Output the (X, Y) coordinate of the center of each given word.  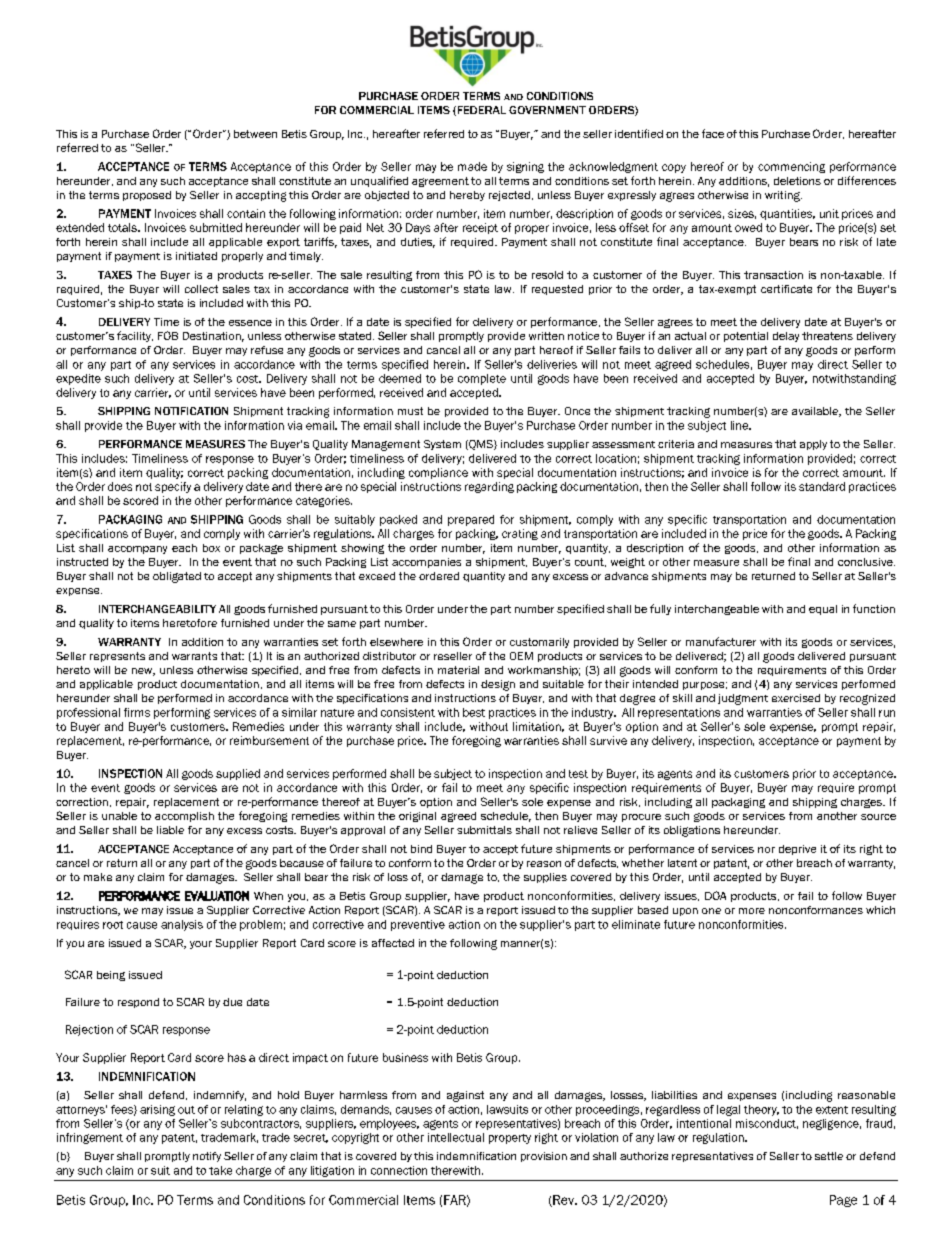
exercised (796, 698)
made (472, 166)
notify (207, 1157)
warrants (194, 656)
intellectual (456, 1137)
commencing (791, 167)
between (255, 134)
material (458, 670)
